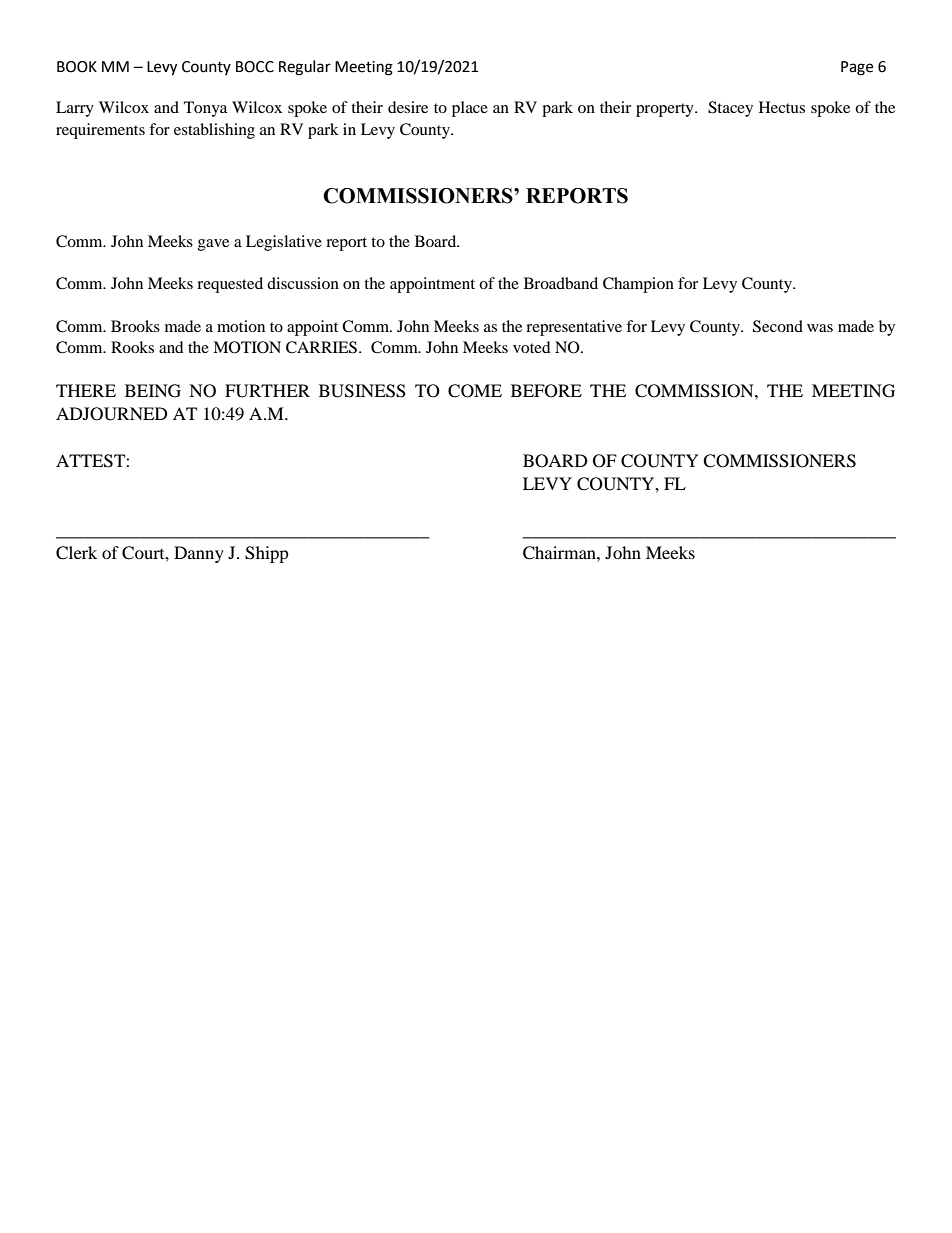  Describe the element at coordinates (408, 107) in the screenshot. I see `desire` at that location.
